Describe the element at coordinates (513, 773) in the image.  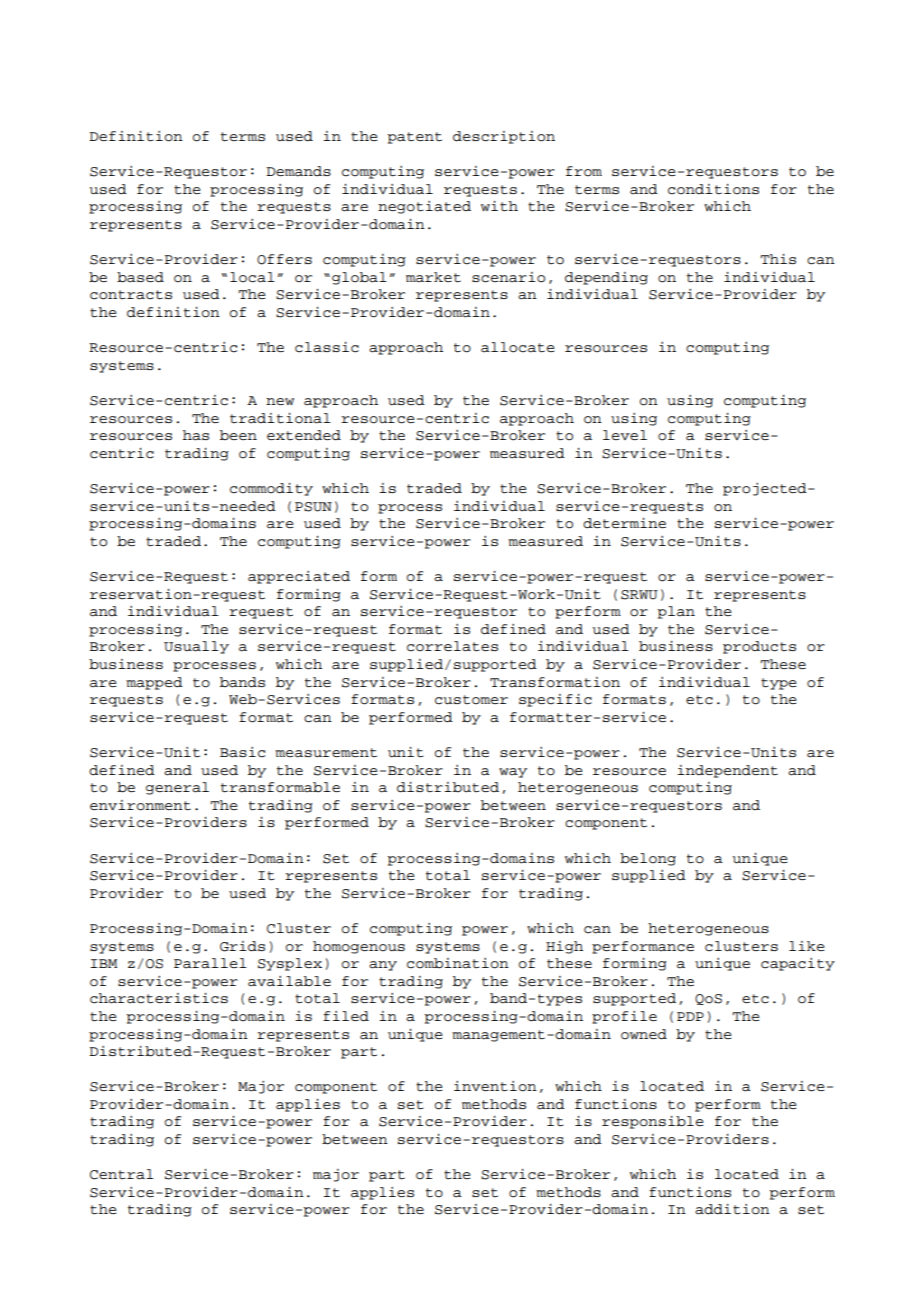
I see `way` at that location.
